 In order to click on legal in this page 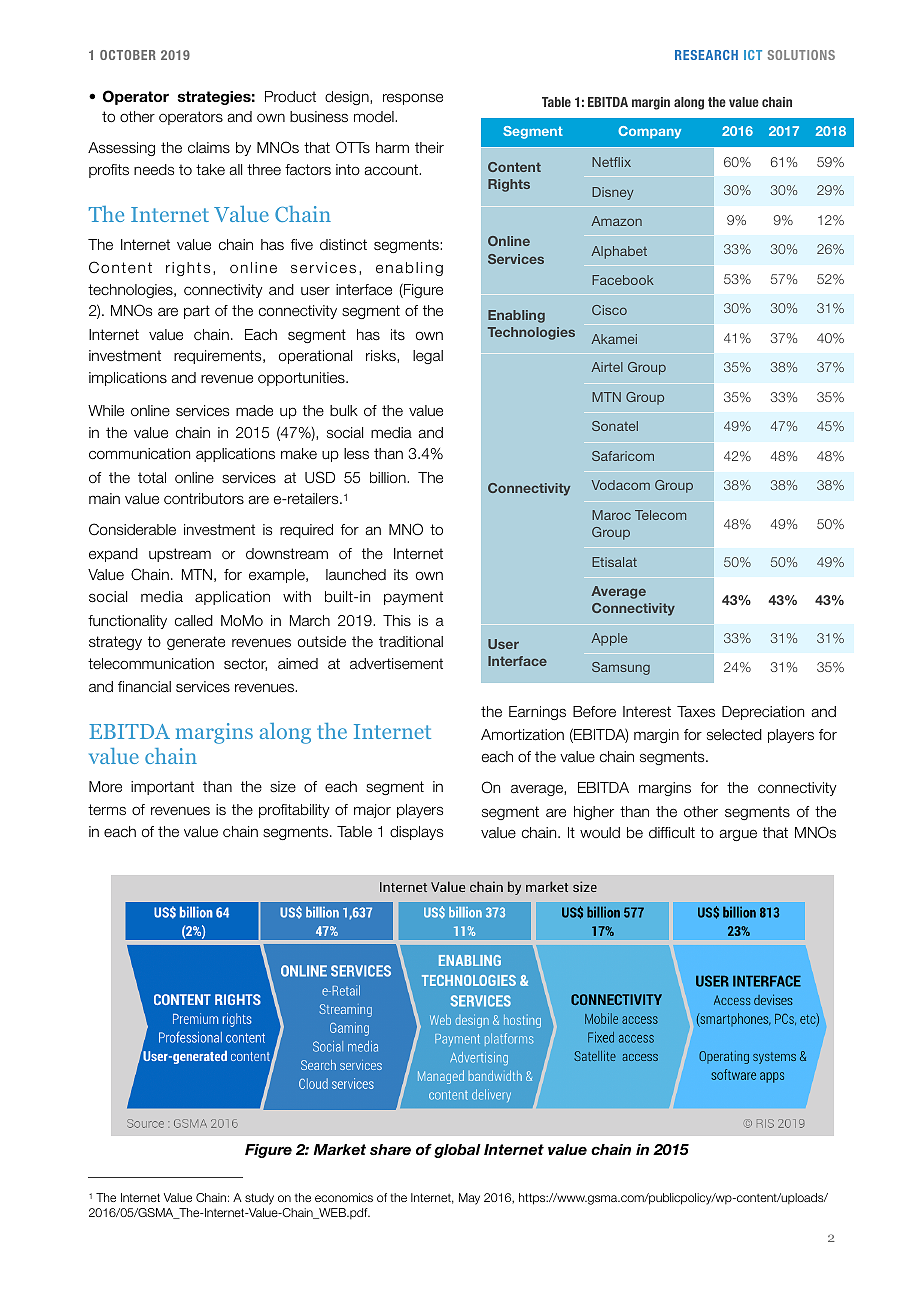, I will do `click(428, 357)`.
